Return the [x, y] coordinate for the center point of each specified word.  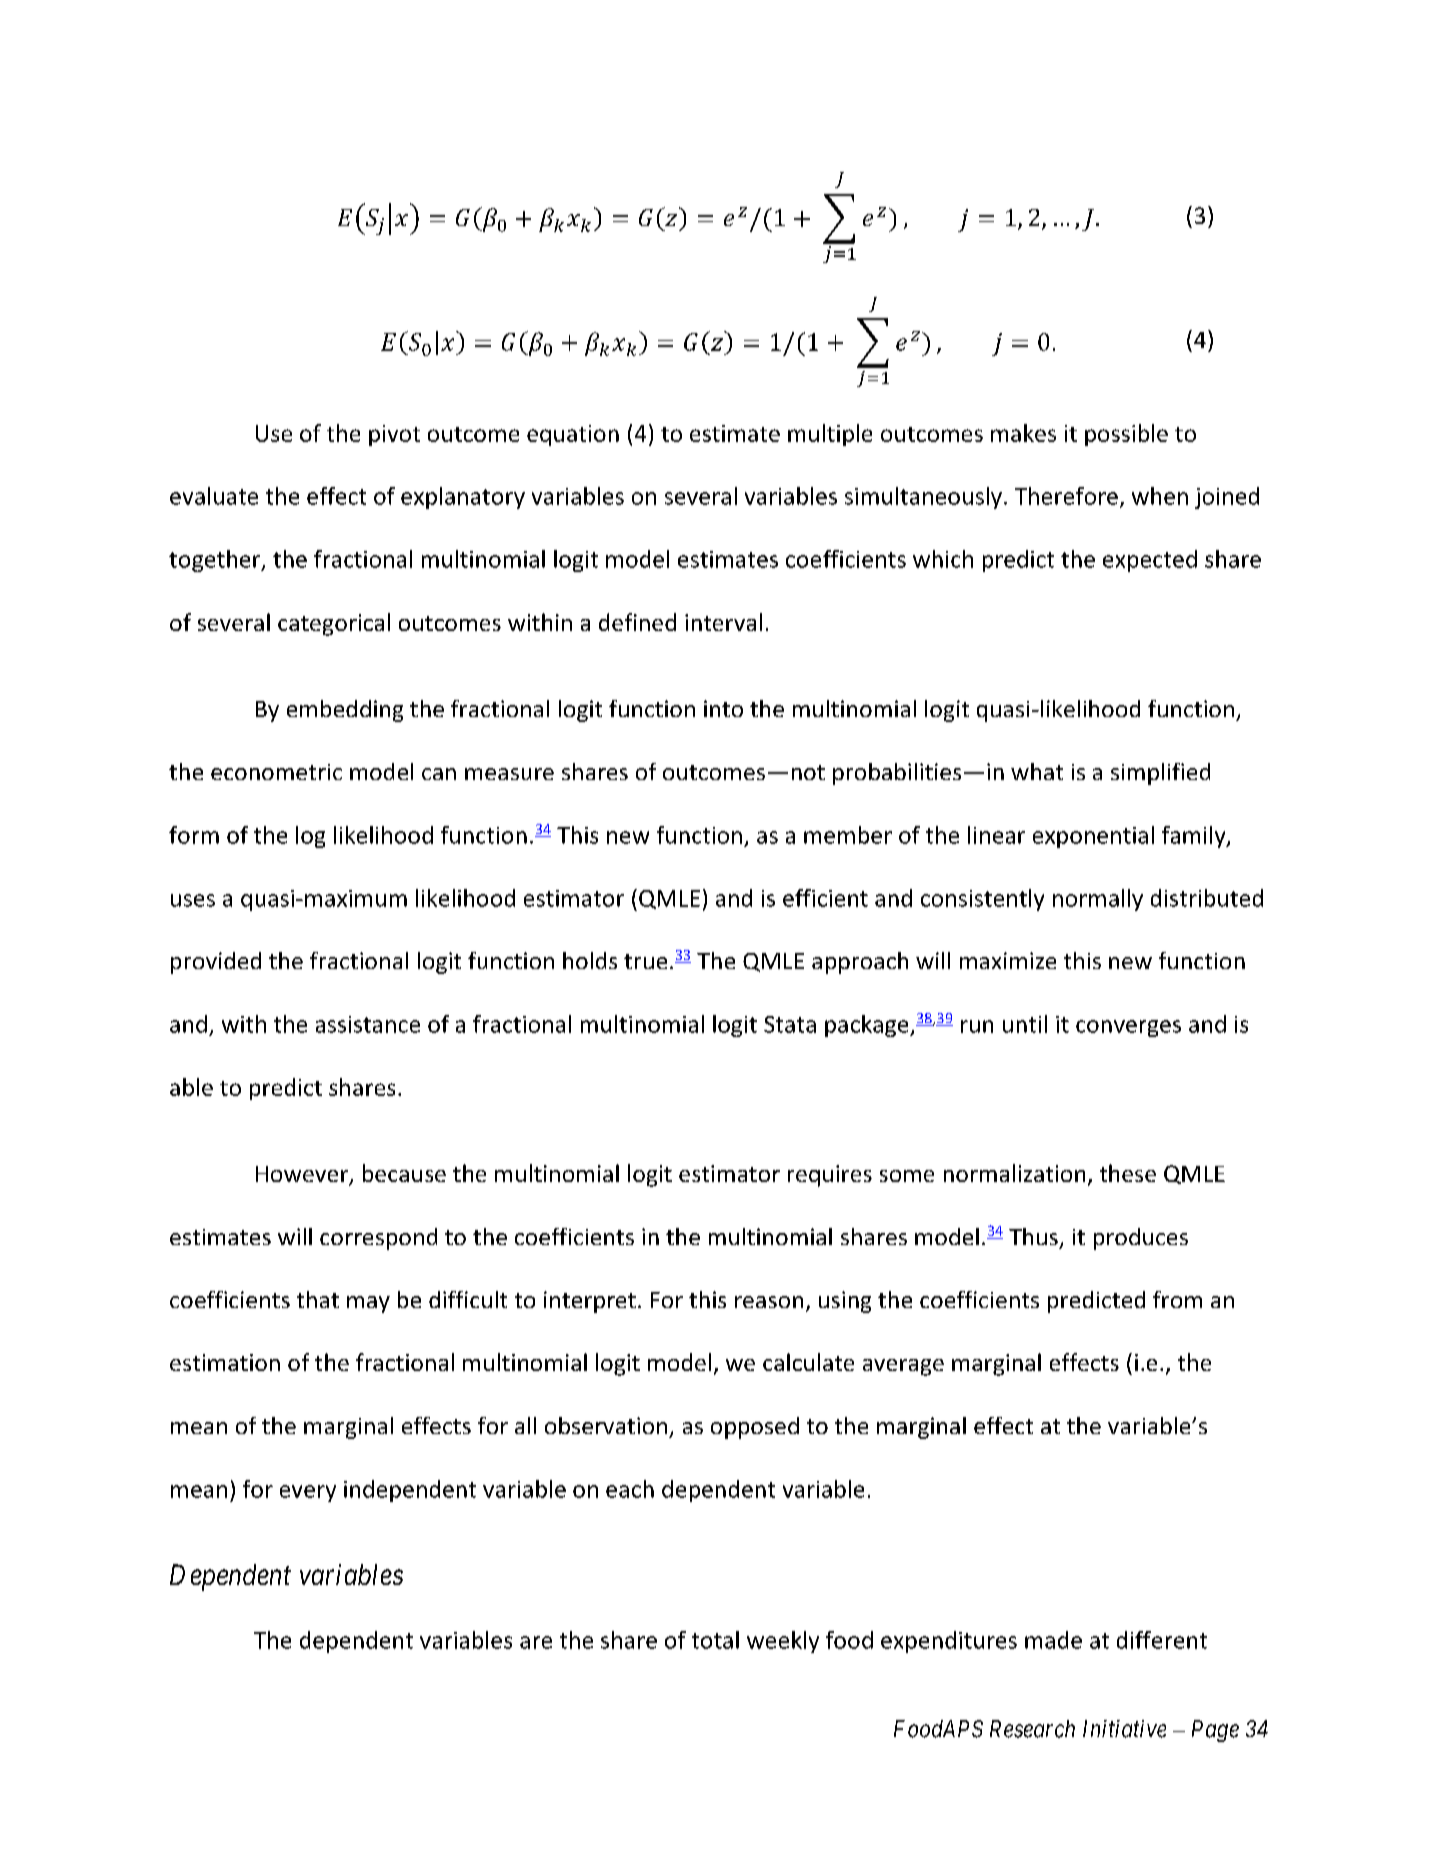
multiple [830, 435]
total [715, 1640]
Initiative [1124, 1729]
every [308, 1493]
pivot [394, 435]
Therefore [1066, 496]
